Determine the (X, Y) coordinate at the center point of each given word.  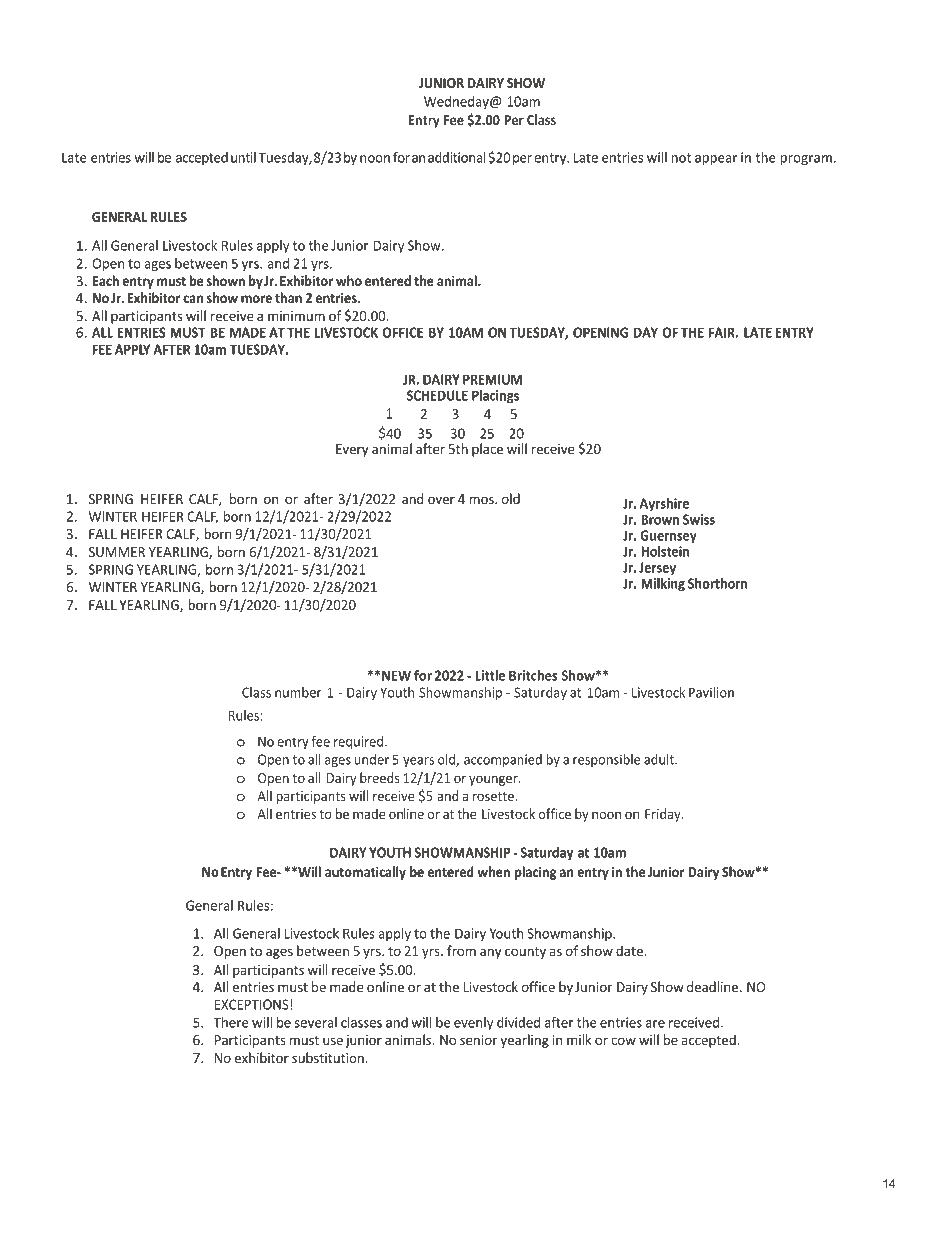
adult (660, 759)
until (243, 157)
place (487, 450)
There (231, 1022)
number (298, 692)
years (418, 762)
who (349, 280)
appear (716, 160)
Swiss (699, 519)
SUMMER (117, 552)
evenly (473, 1024)
